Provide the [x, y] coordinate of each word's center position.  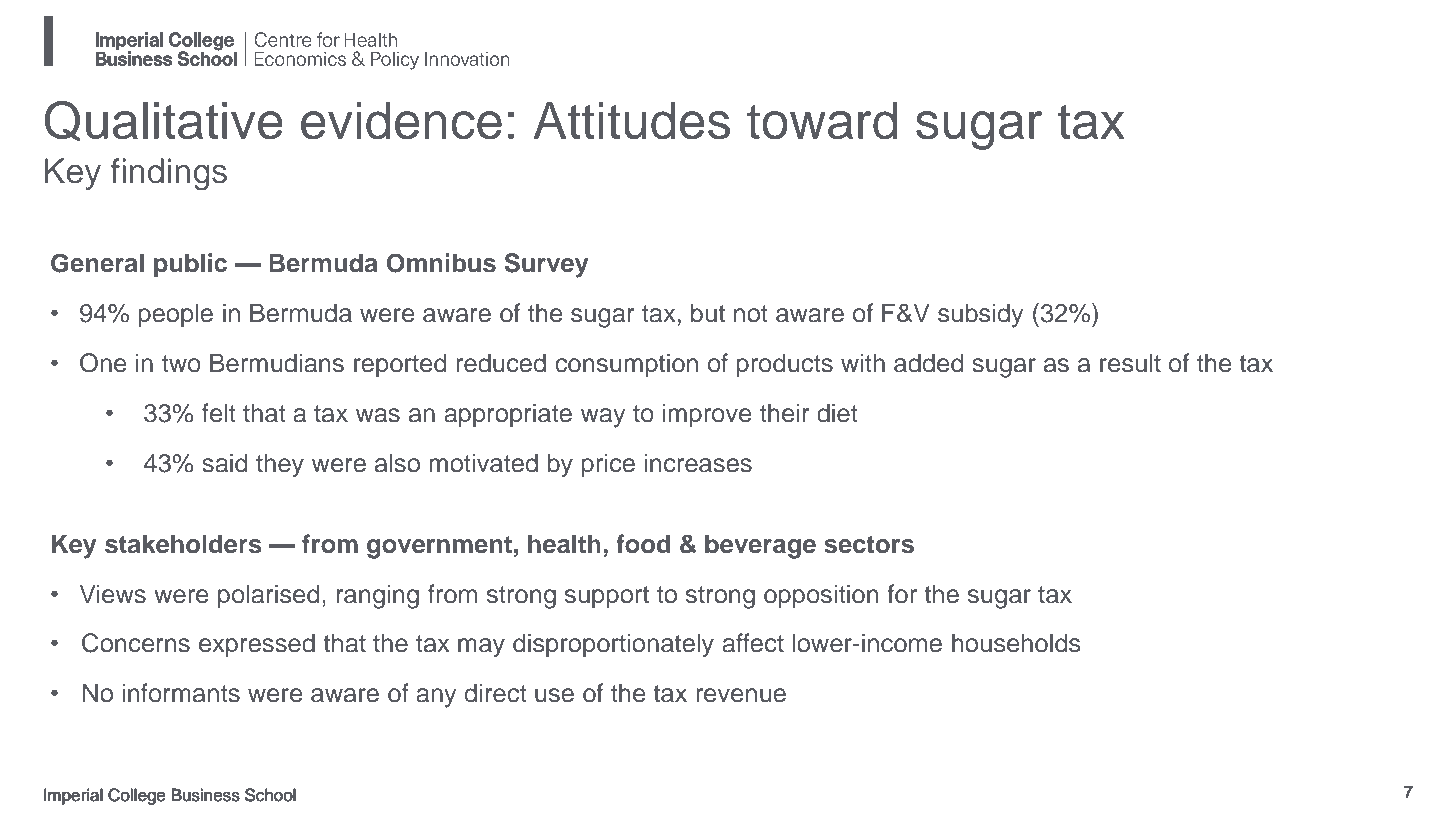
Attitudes [632, 121]
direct [496, 693]
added [928, 363]
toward [822, 121]
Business [205, 795]
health [564, 544]
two [181, 364]
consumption [626, 365]
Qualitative [164, 121]
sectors [869, 545]
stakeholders [183, 544]
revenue [741, 695]
